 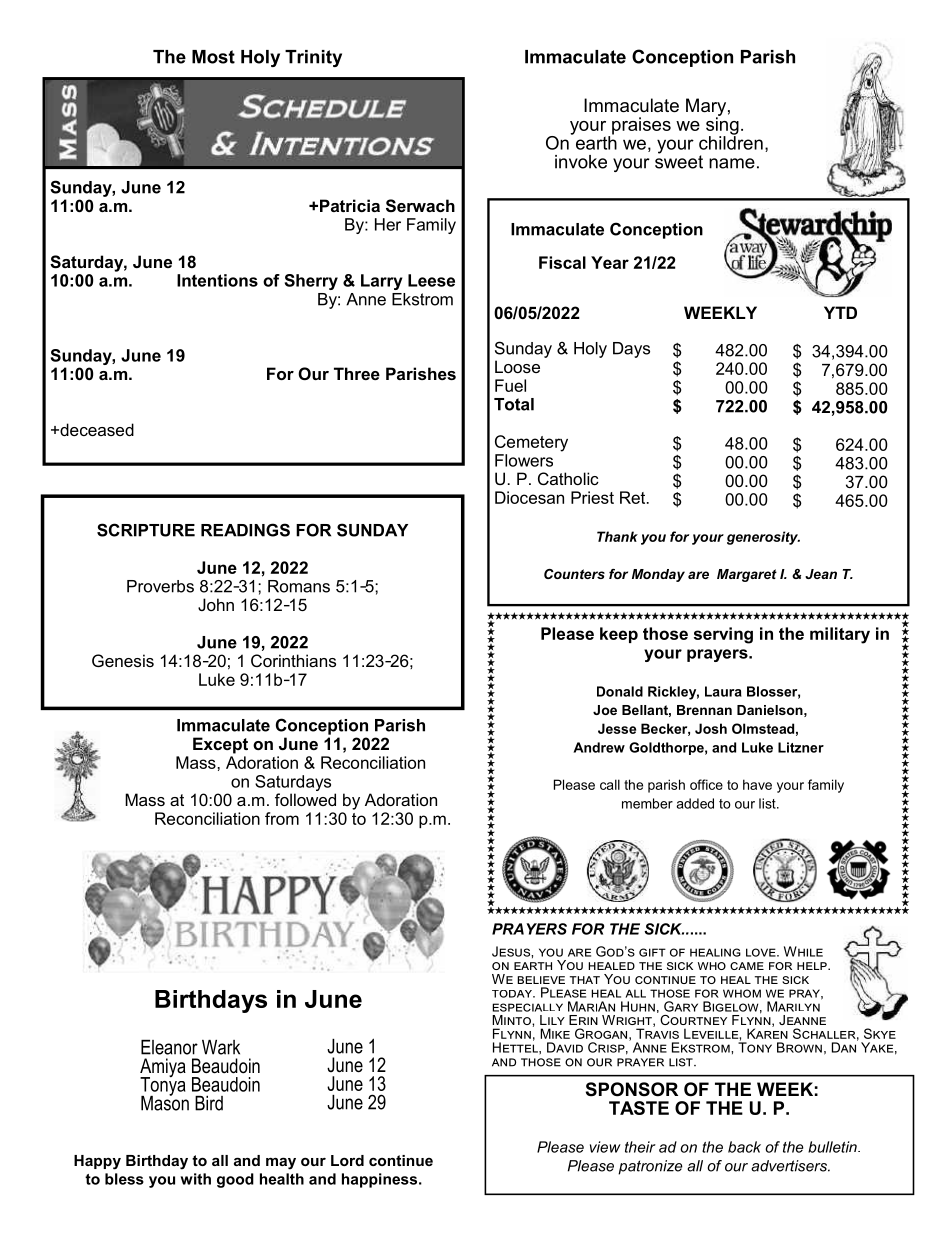 I want to click on with, so click(x=196, y=1179).
